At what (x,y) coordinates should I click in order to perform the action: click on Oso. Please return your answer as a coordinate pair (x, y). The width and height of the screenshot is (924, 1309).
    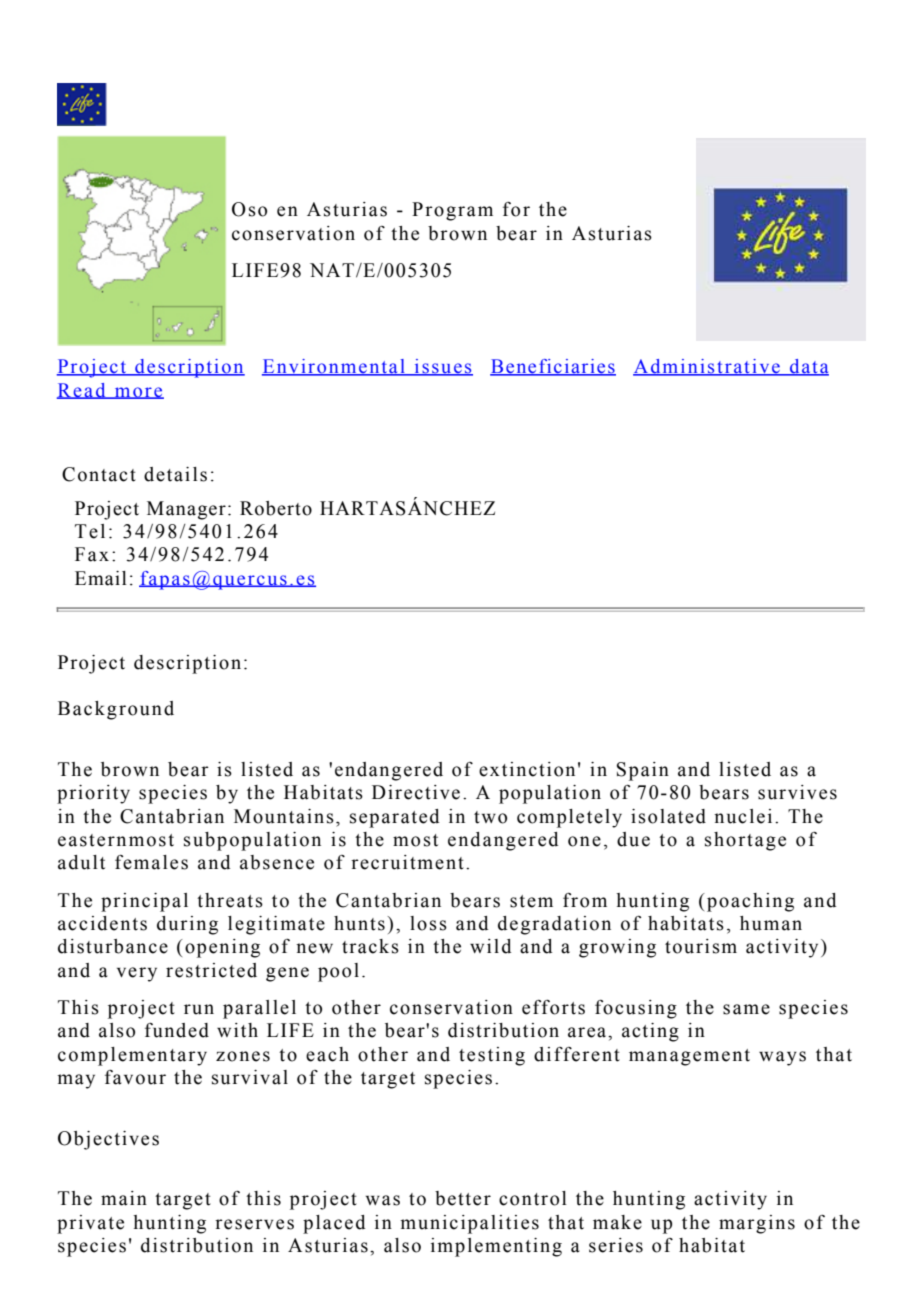
    Looking at the image, I should click on (249, 209).
